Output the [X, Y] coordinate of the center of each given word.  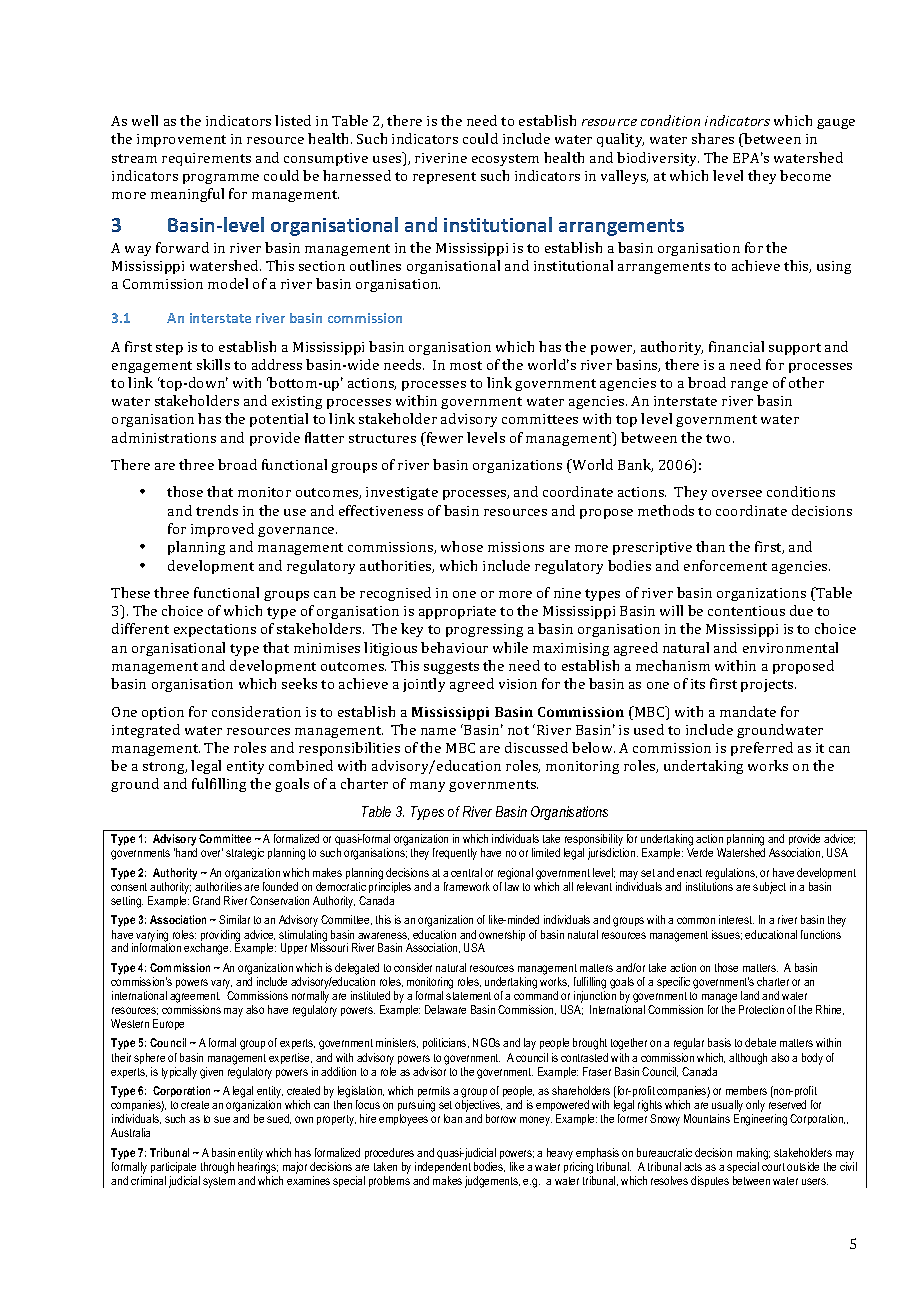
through [217, 1168]
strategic [245, 854]
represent [444, 178]
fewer [443, 439]
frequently [455, 854]
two [720, 438]
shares [713, 138]
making [753, 1154]
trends [217, 510]
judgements [492, 1182]
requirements [206, 159]
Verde [700, 852]
